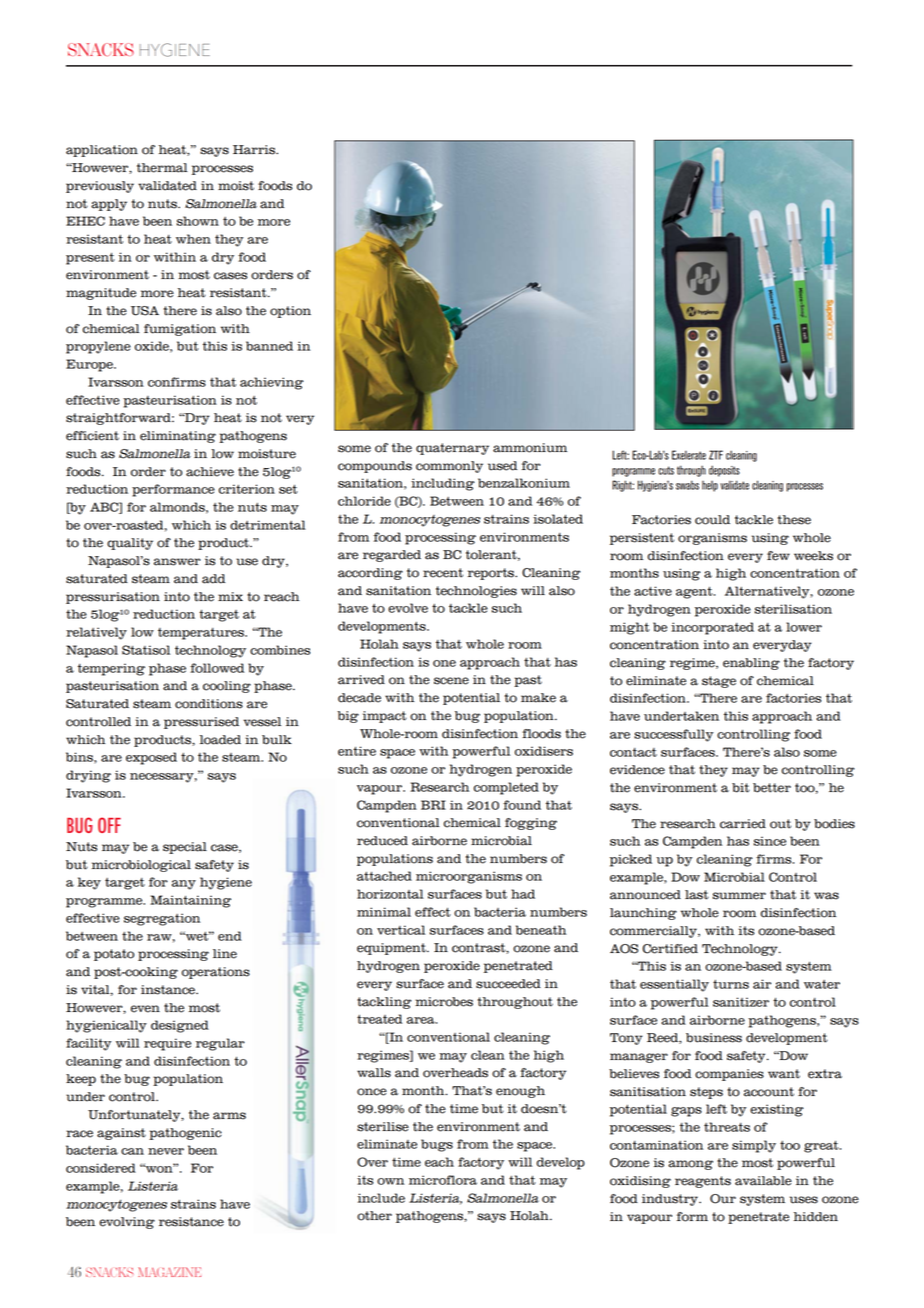 This page has height=1308, width=924. I want to click on Harris, so click(255, 150).
